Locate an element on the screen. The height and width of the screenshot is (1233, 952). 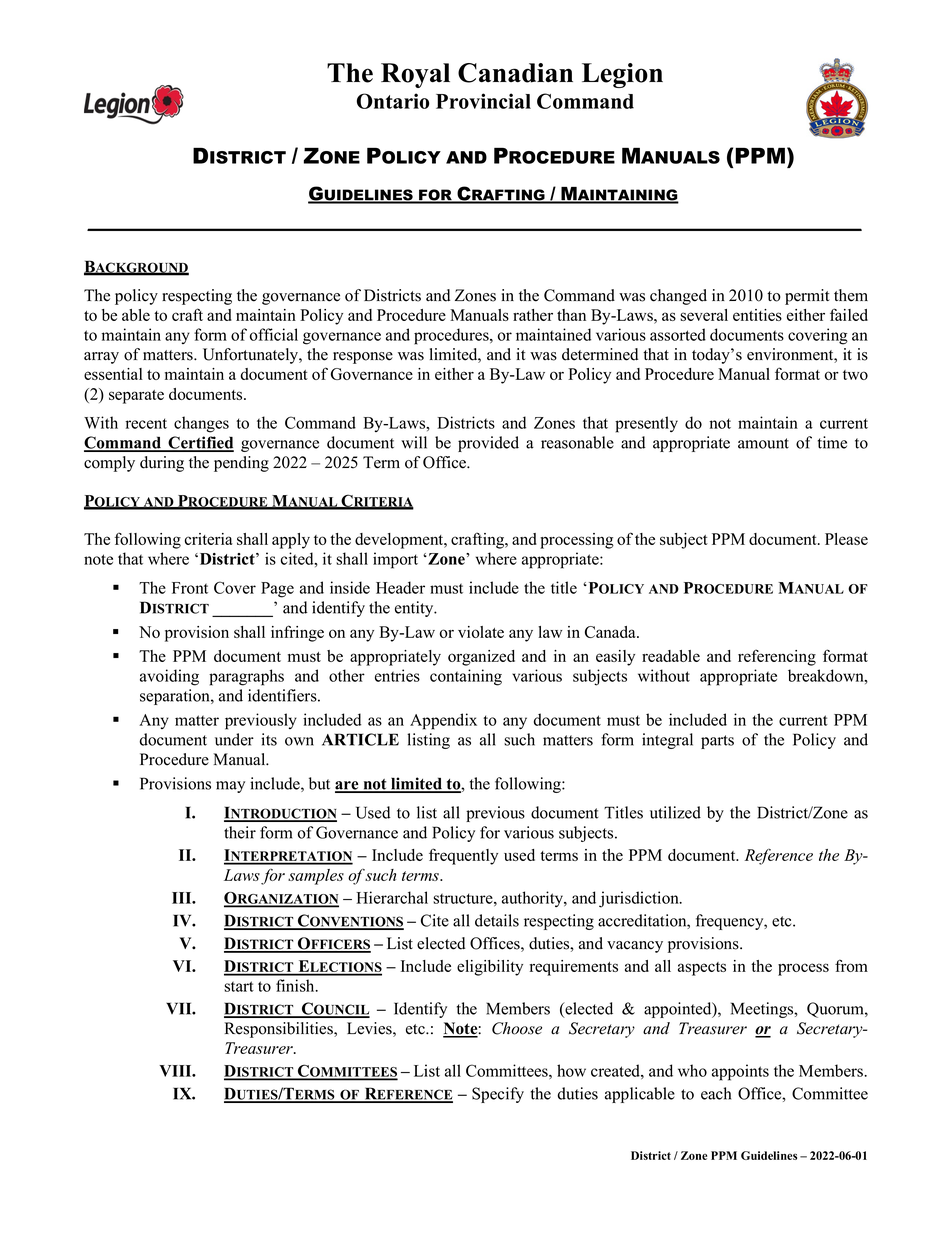
appoints is located at coordinates (740, 1072).
